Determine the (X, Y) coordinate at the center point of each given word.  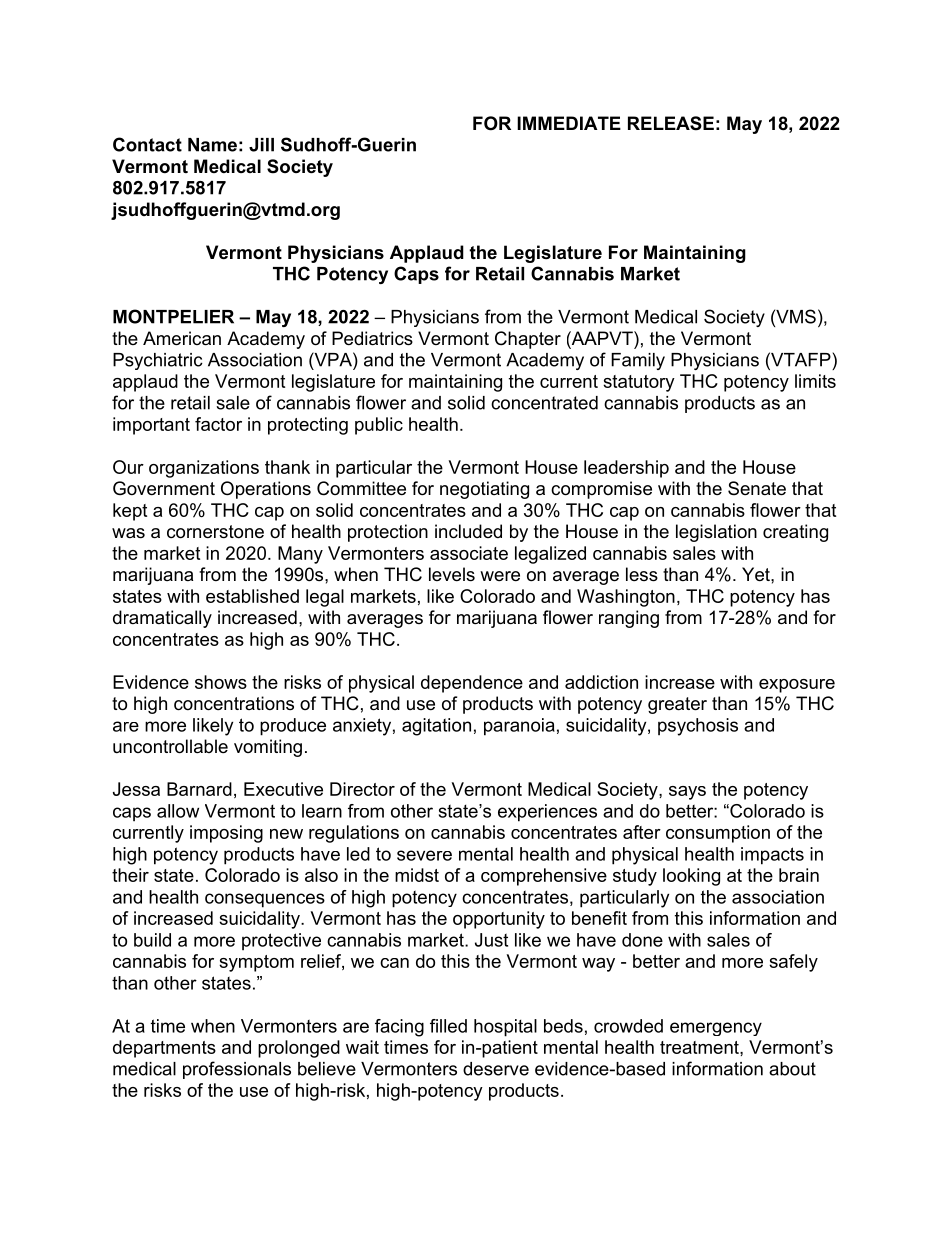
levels (452, 574)
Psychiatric (158, 361)
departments (164, 1049)
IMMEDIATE (569, 123)
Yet (757, 574)
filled (448, 1026)
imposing (226, 834)
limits (815, 381)
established (252, 596)
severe (424, 855)
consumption (718, 834)
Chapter (528, 340)
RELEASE (671, 123)
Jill (261, 145)
